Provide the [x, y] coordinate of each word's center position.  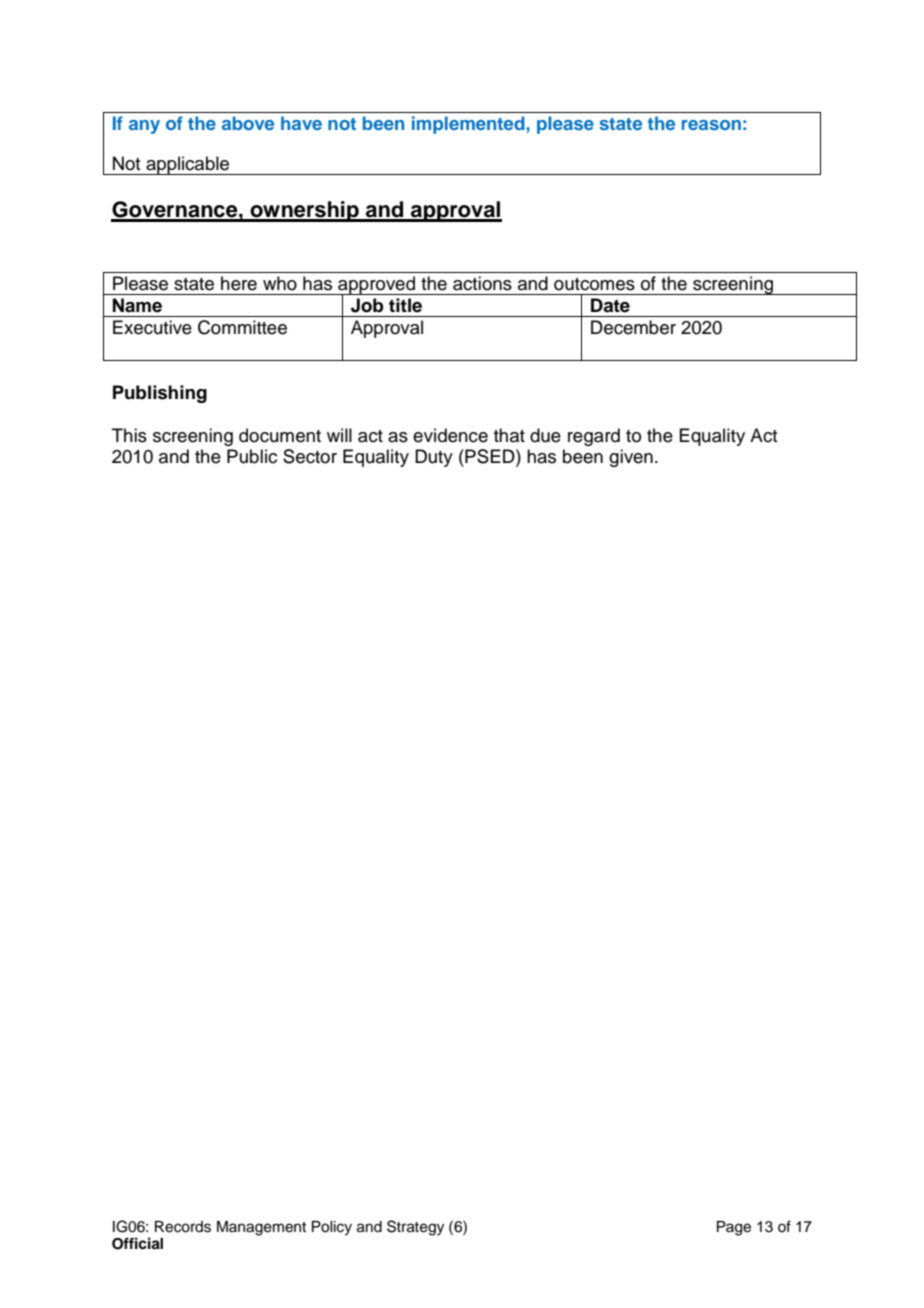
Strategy [415, 1228]
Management [261, 1228]
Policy [332, 1228]
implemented [469, 125]
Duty [434, 458]
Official [137, 1243]
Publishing [160, 394]
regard [594, 437]
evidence [450, 435]
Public [252, 456]
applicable [188, 165]
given [631, 458]
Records [183, 1227]
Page [734, 1228]
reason [711, 125]
